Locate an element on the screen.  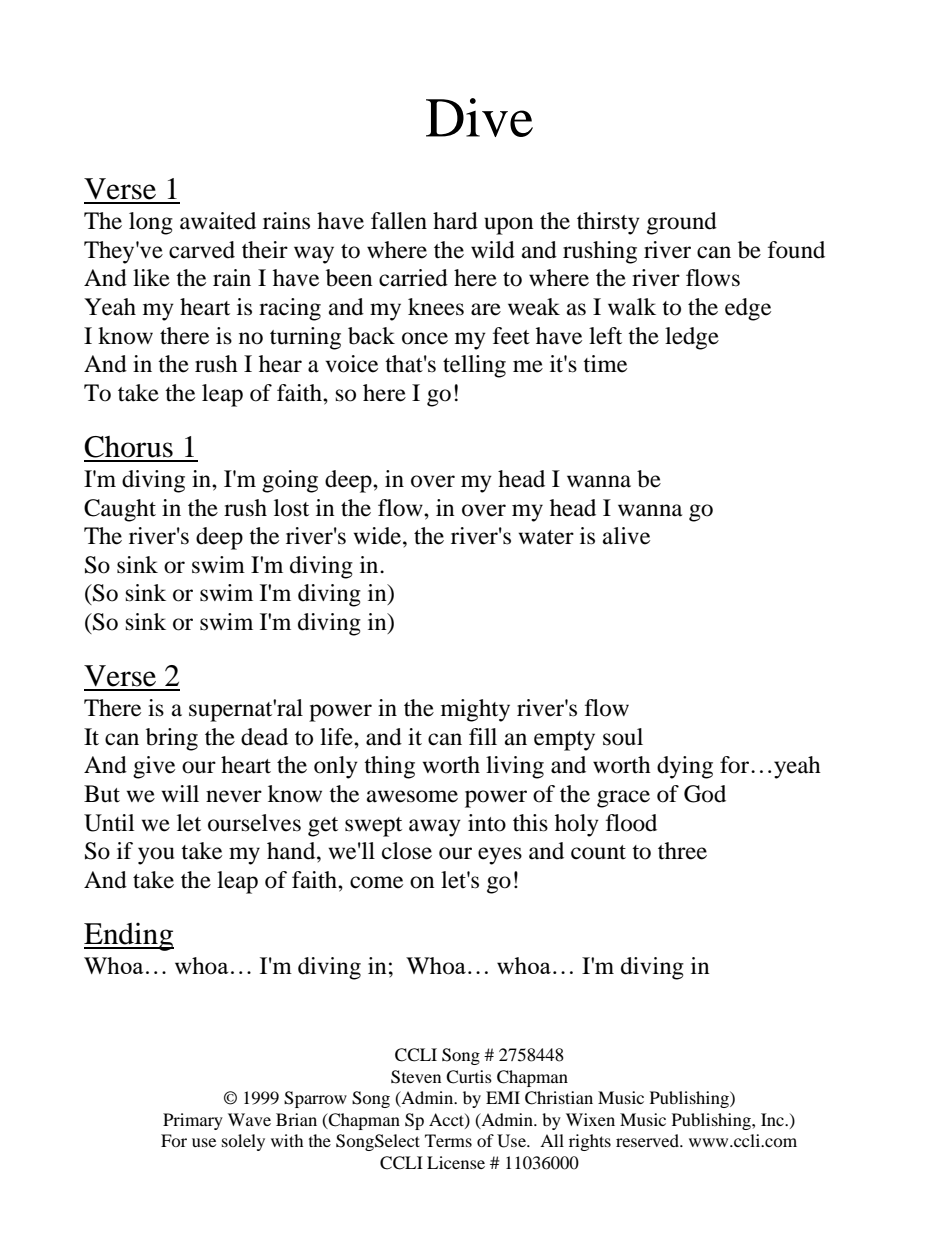
turning is located at coordinates (305, 338).
